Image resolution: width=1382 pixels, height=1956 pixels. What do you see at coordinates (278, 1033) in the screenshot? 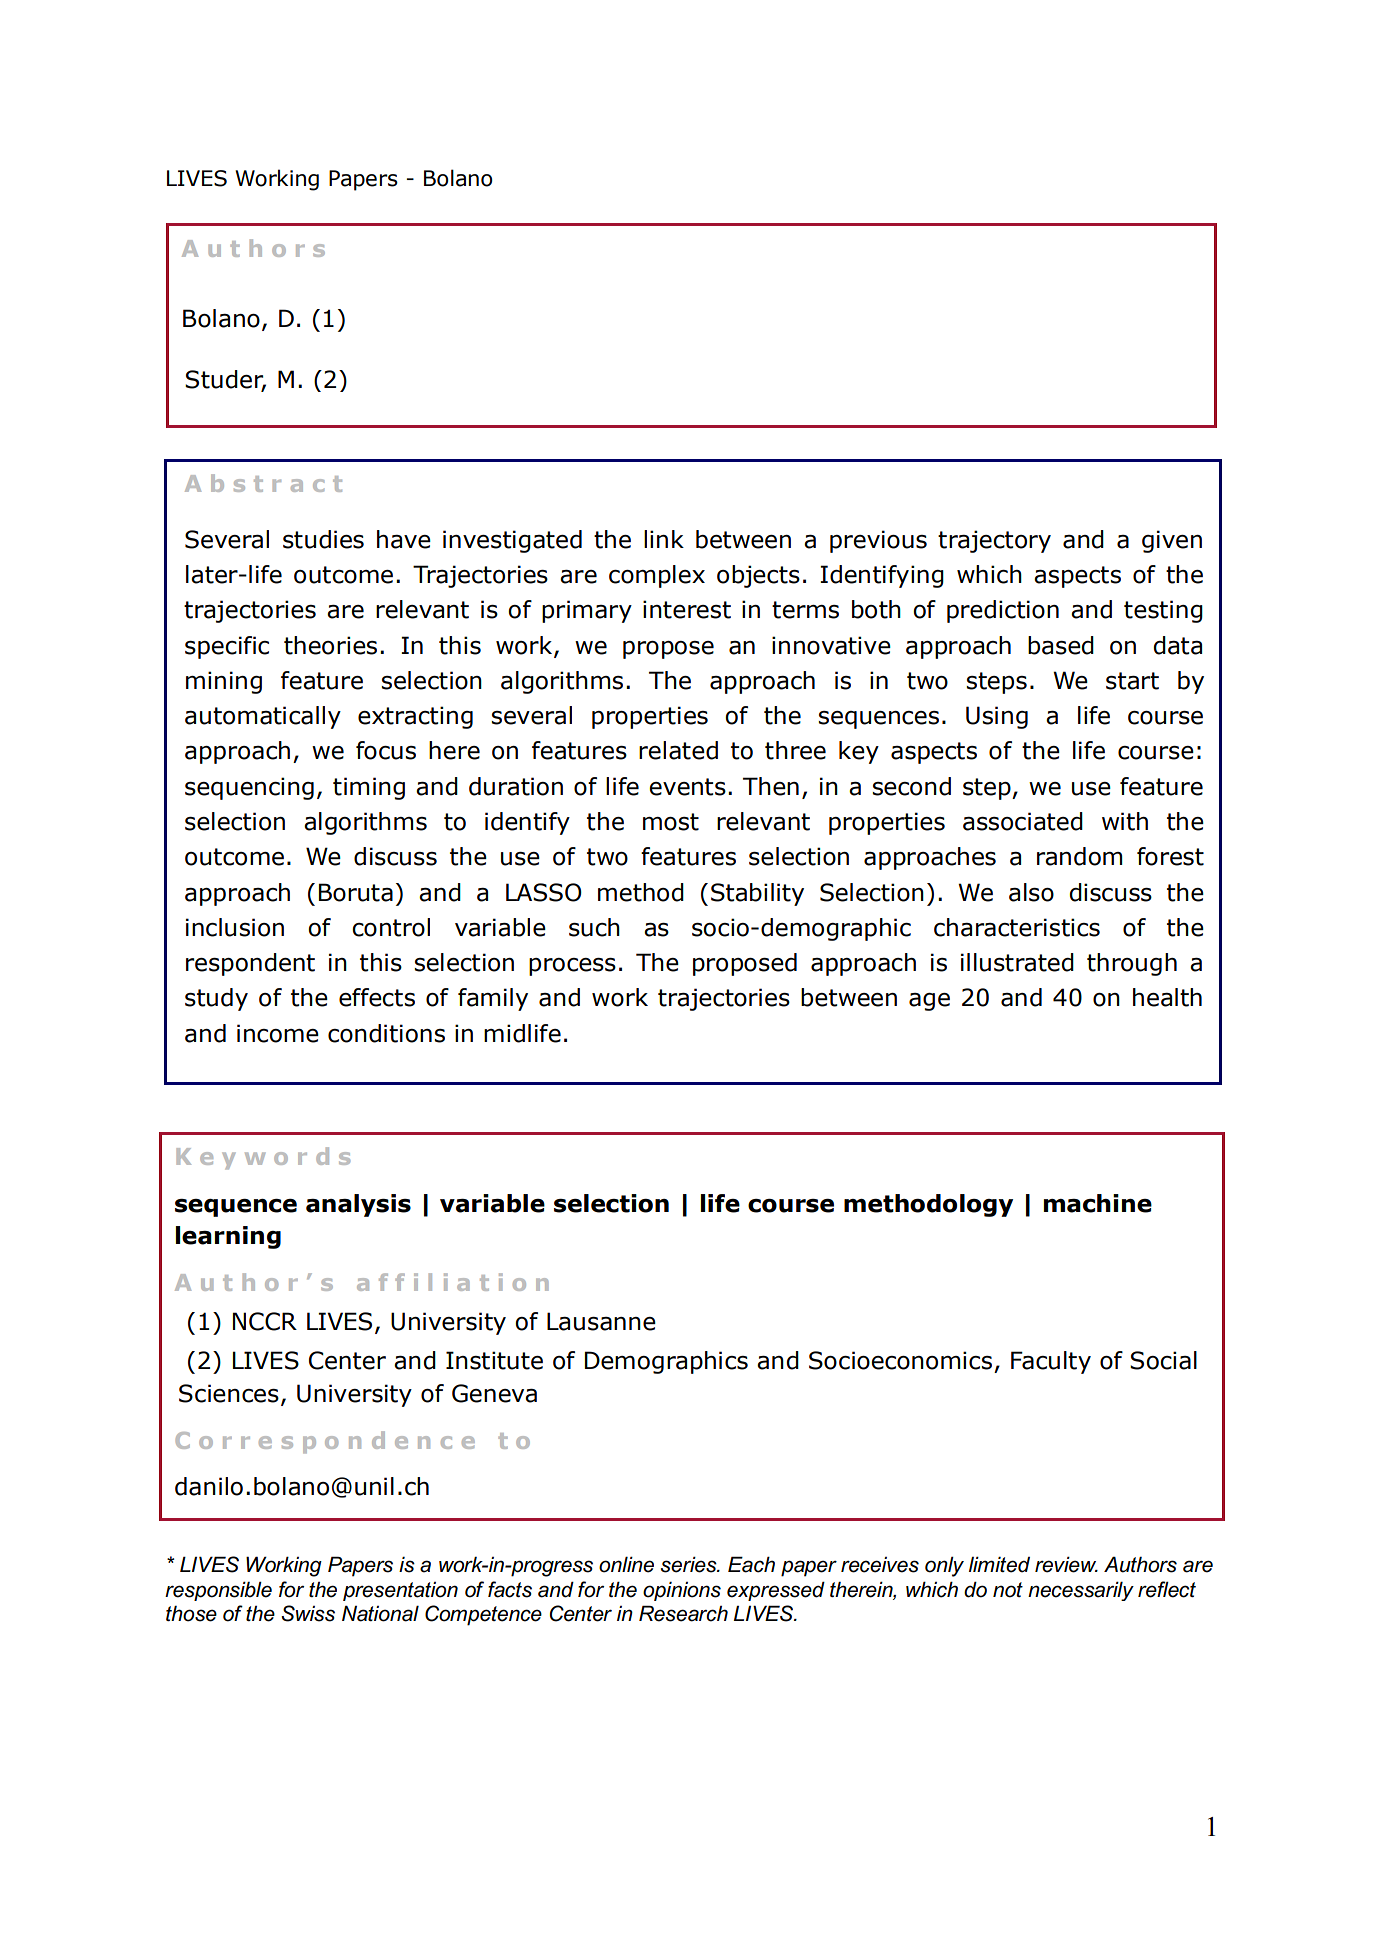
I see `income` at bounding box center [278, 1033].
